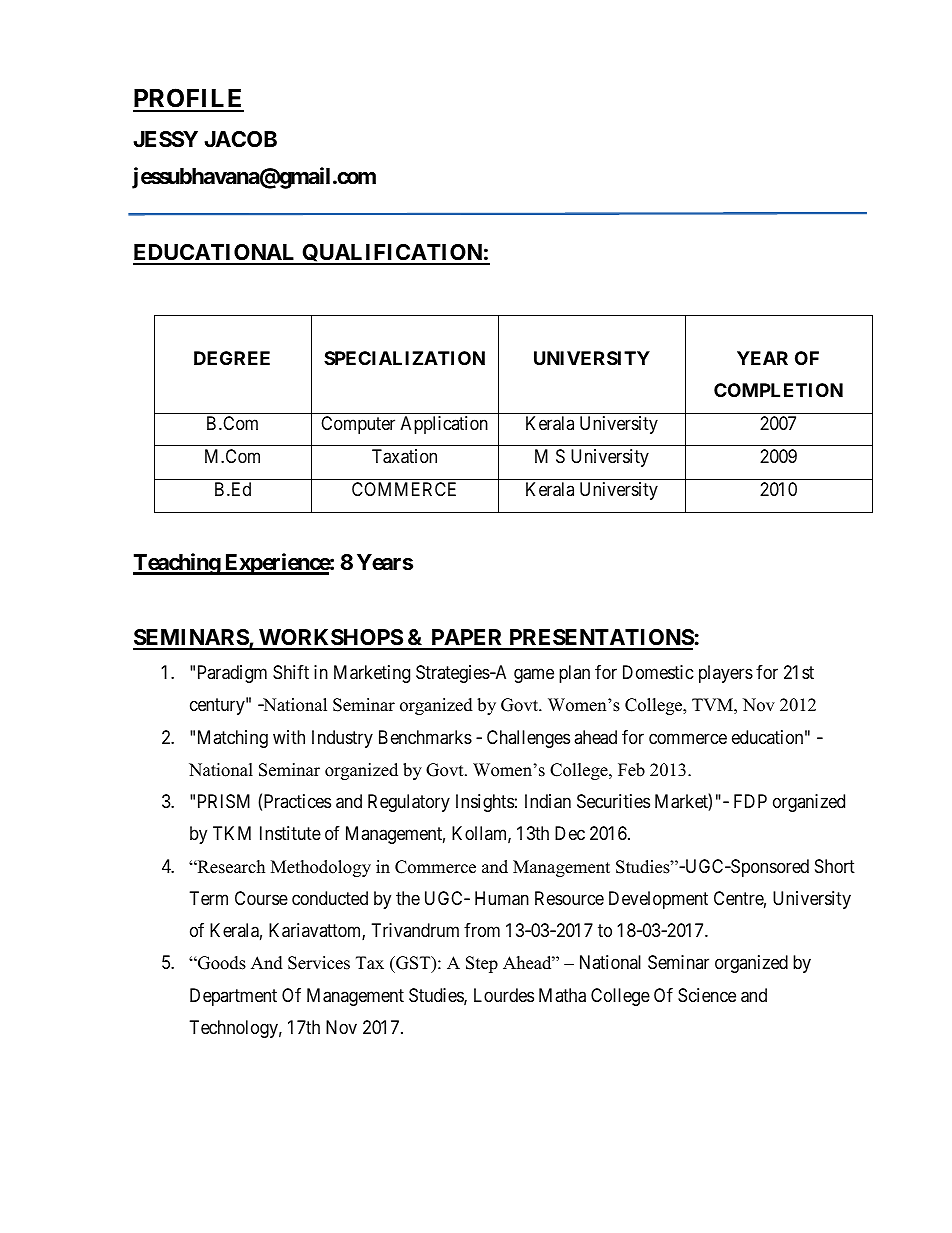 The width and height of the page is (952, 1233). Describe the element at coordinates (291, 672) in the page. I see `Shift` at that location.
